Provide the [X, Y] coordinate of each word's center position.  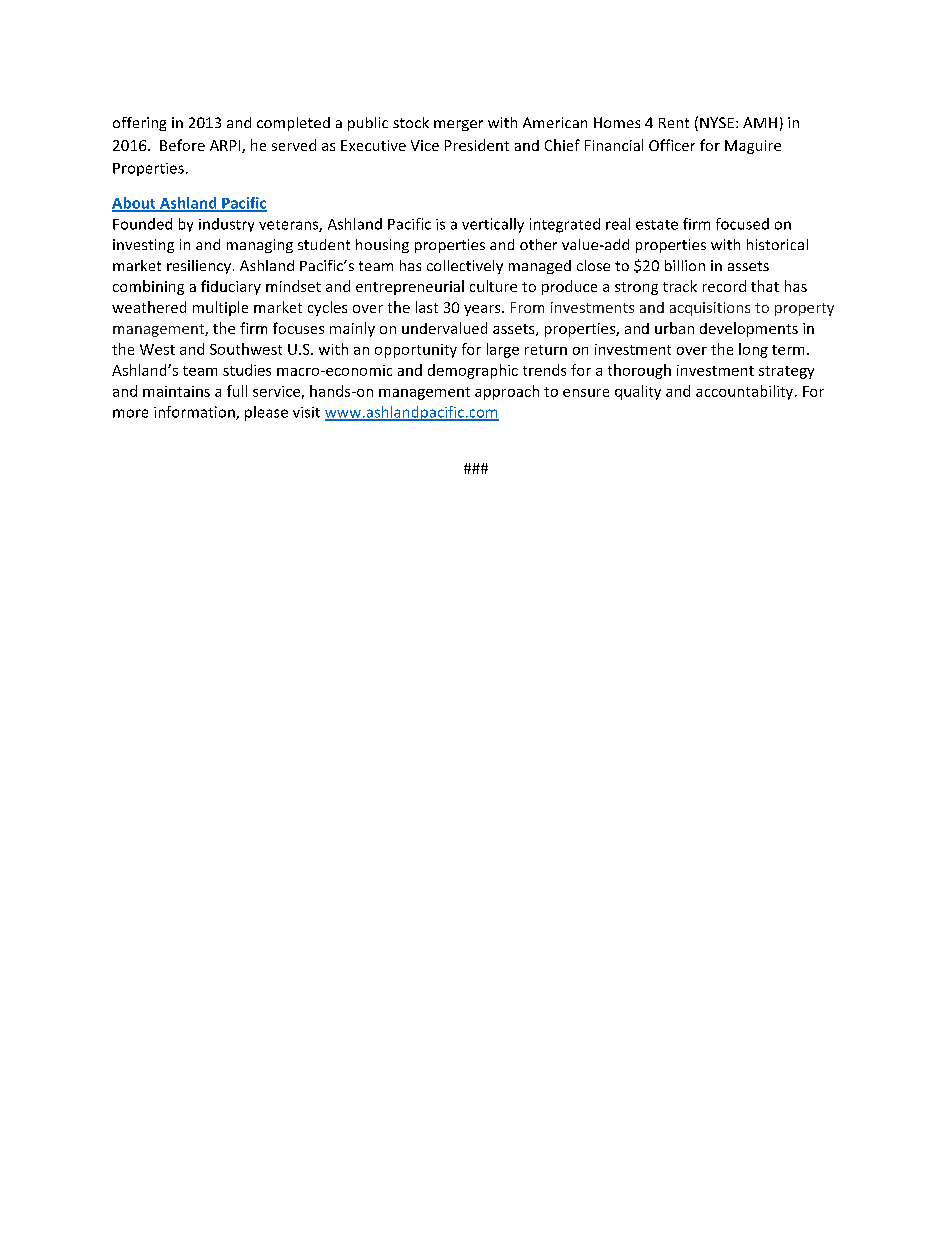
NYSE [717, 122]
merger [458, 125]
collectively [465, 267]
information [195, 413]
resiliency [199, 267]
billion [685, 265]
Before [182, 145]
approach [507, 392]
